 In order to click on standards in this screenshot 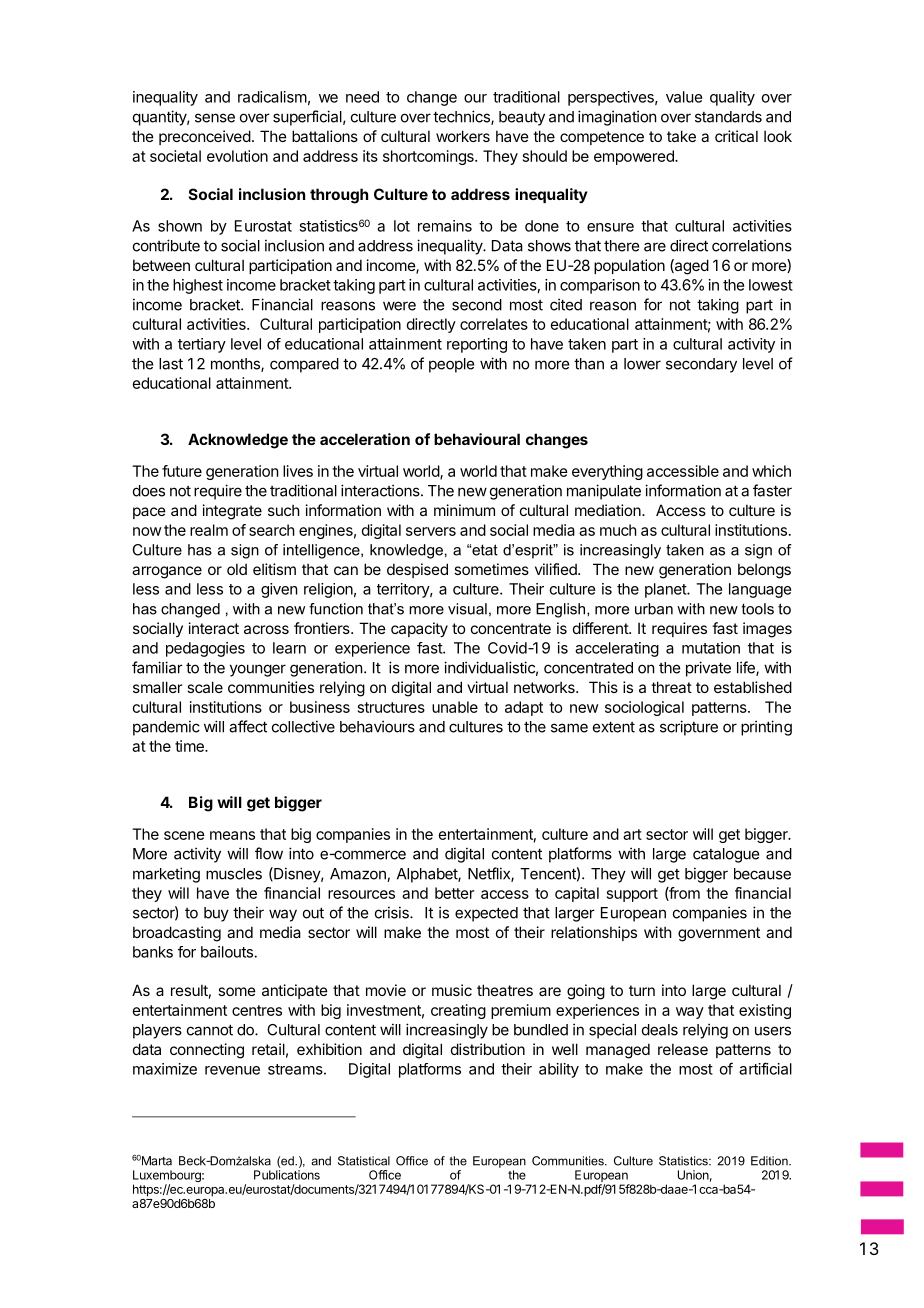, I will do `click(728, 117)`.
